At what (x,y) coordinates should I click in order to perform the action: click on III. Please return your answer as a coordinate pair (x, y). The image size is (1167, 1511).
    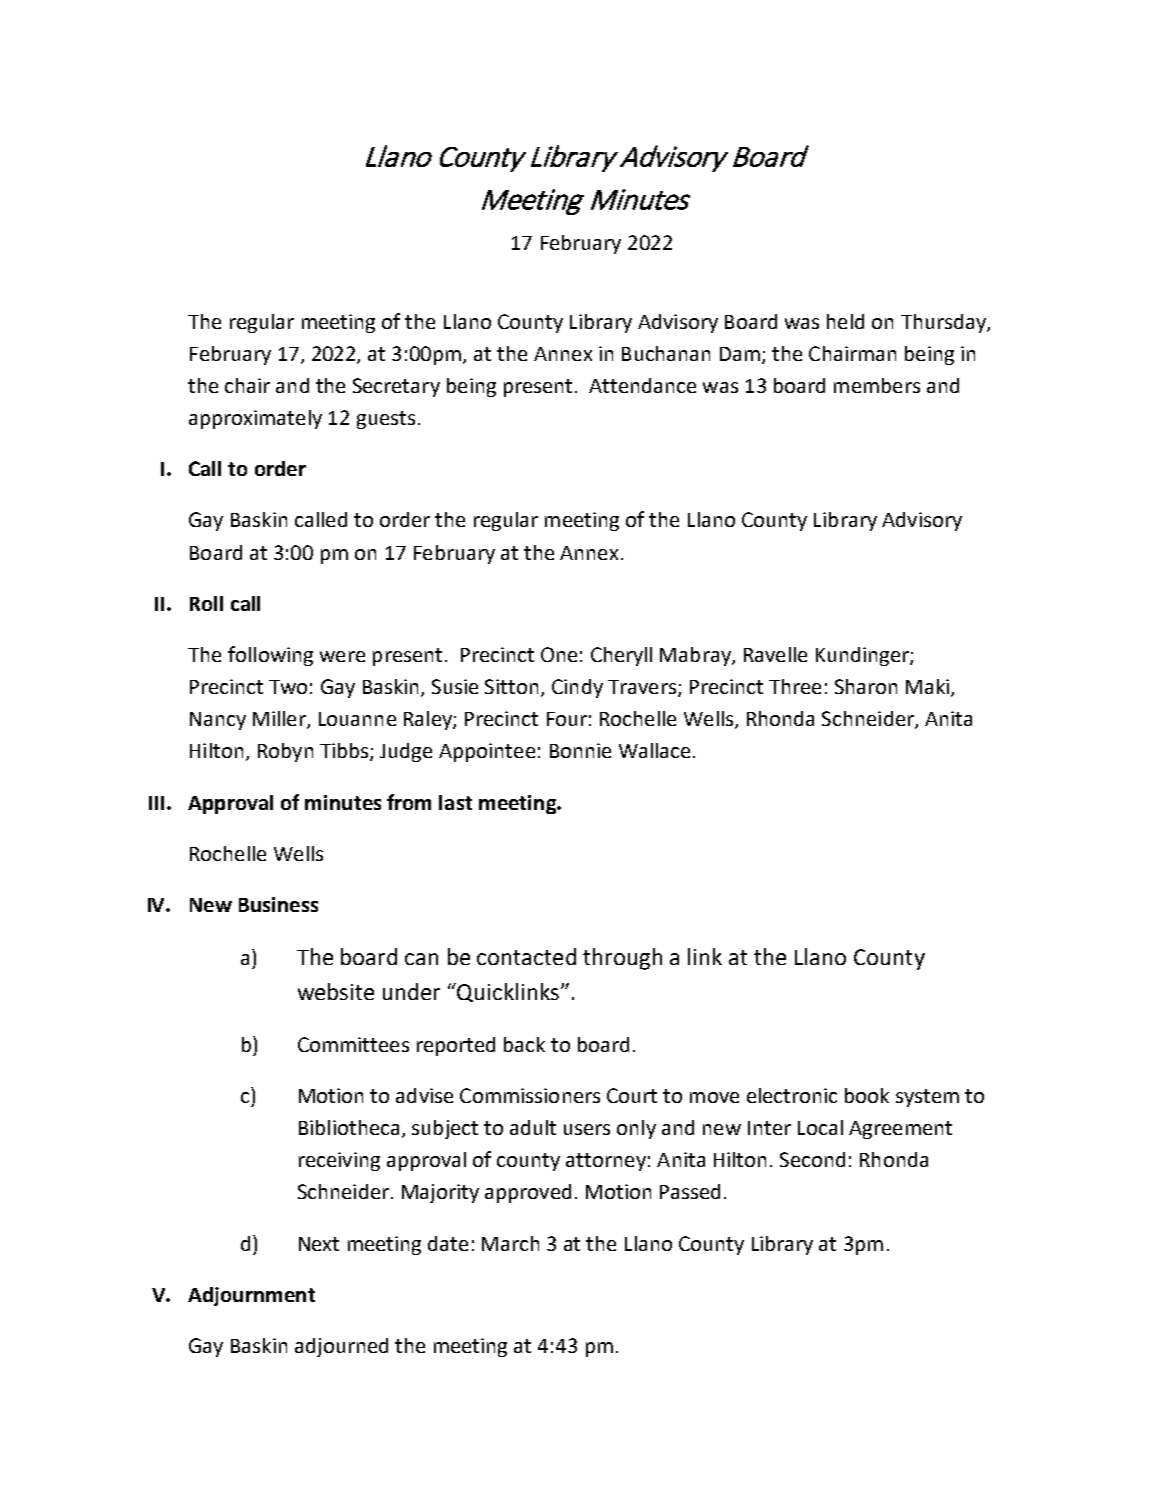
    Looking at the image, I should click on (156, 803).
